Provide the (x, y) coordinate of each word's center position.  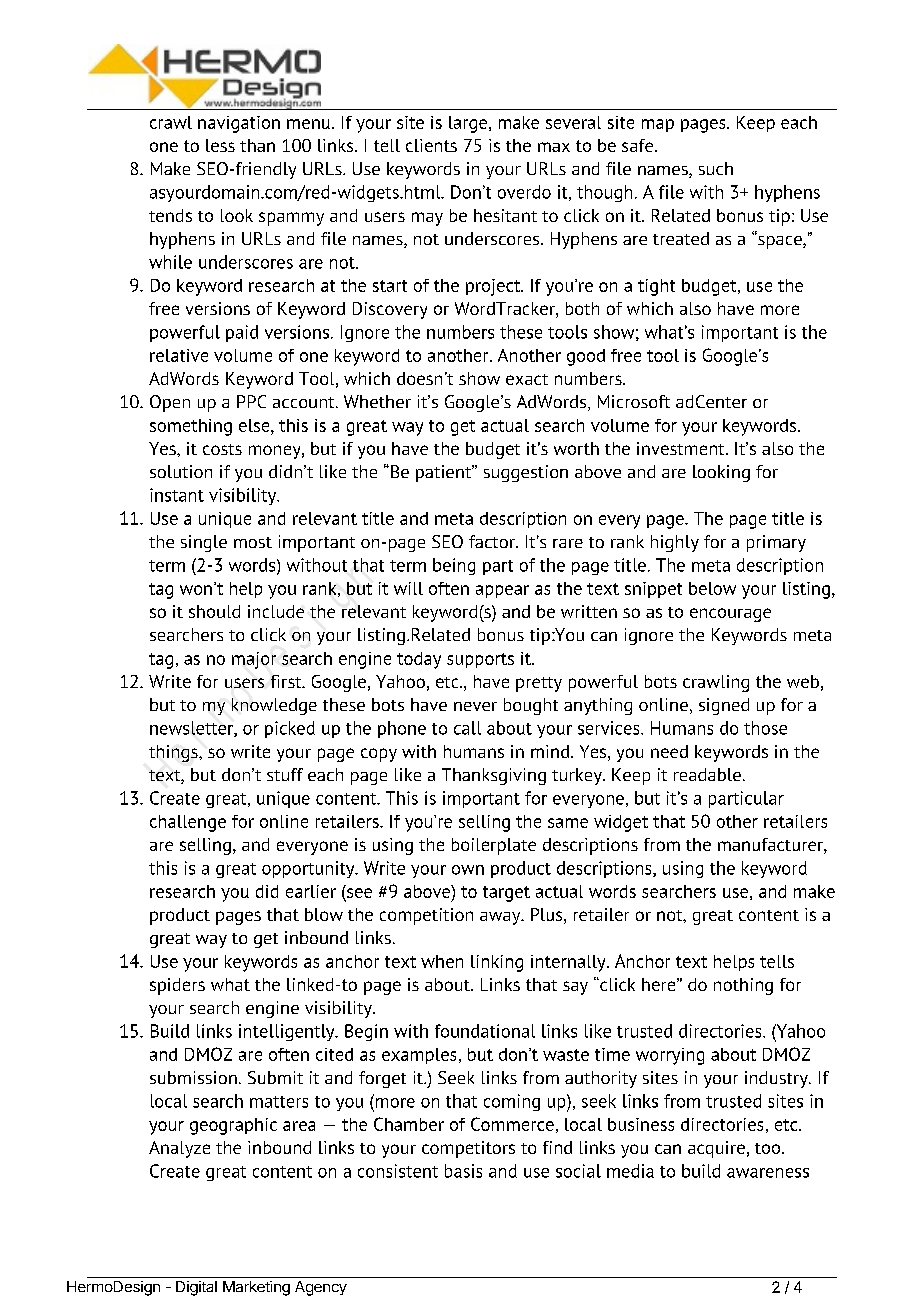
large (469, 124)
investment (682, 448)
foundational (485, 1031)
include (276, 611)
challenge (188, 823)
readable (707, 774)
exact (527, 379)
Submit (275, 1077)
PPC (251, 401)
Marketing (256, 1288)
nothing (743, 986)
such (716, 168)
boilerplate (494, 846)
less (220, 145)
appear (502, 591)
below (712, 588)
